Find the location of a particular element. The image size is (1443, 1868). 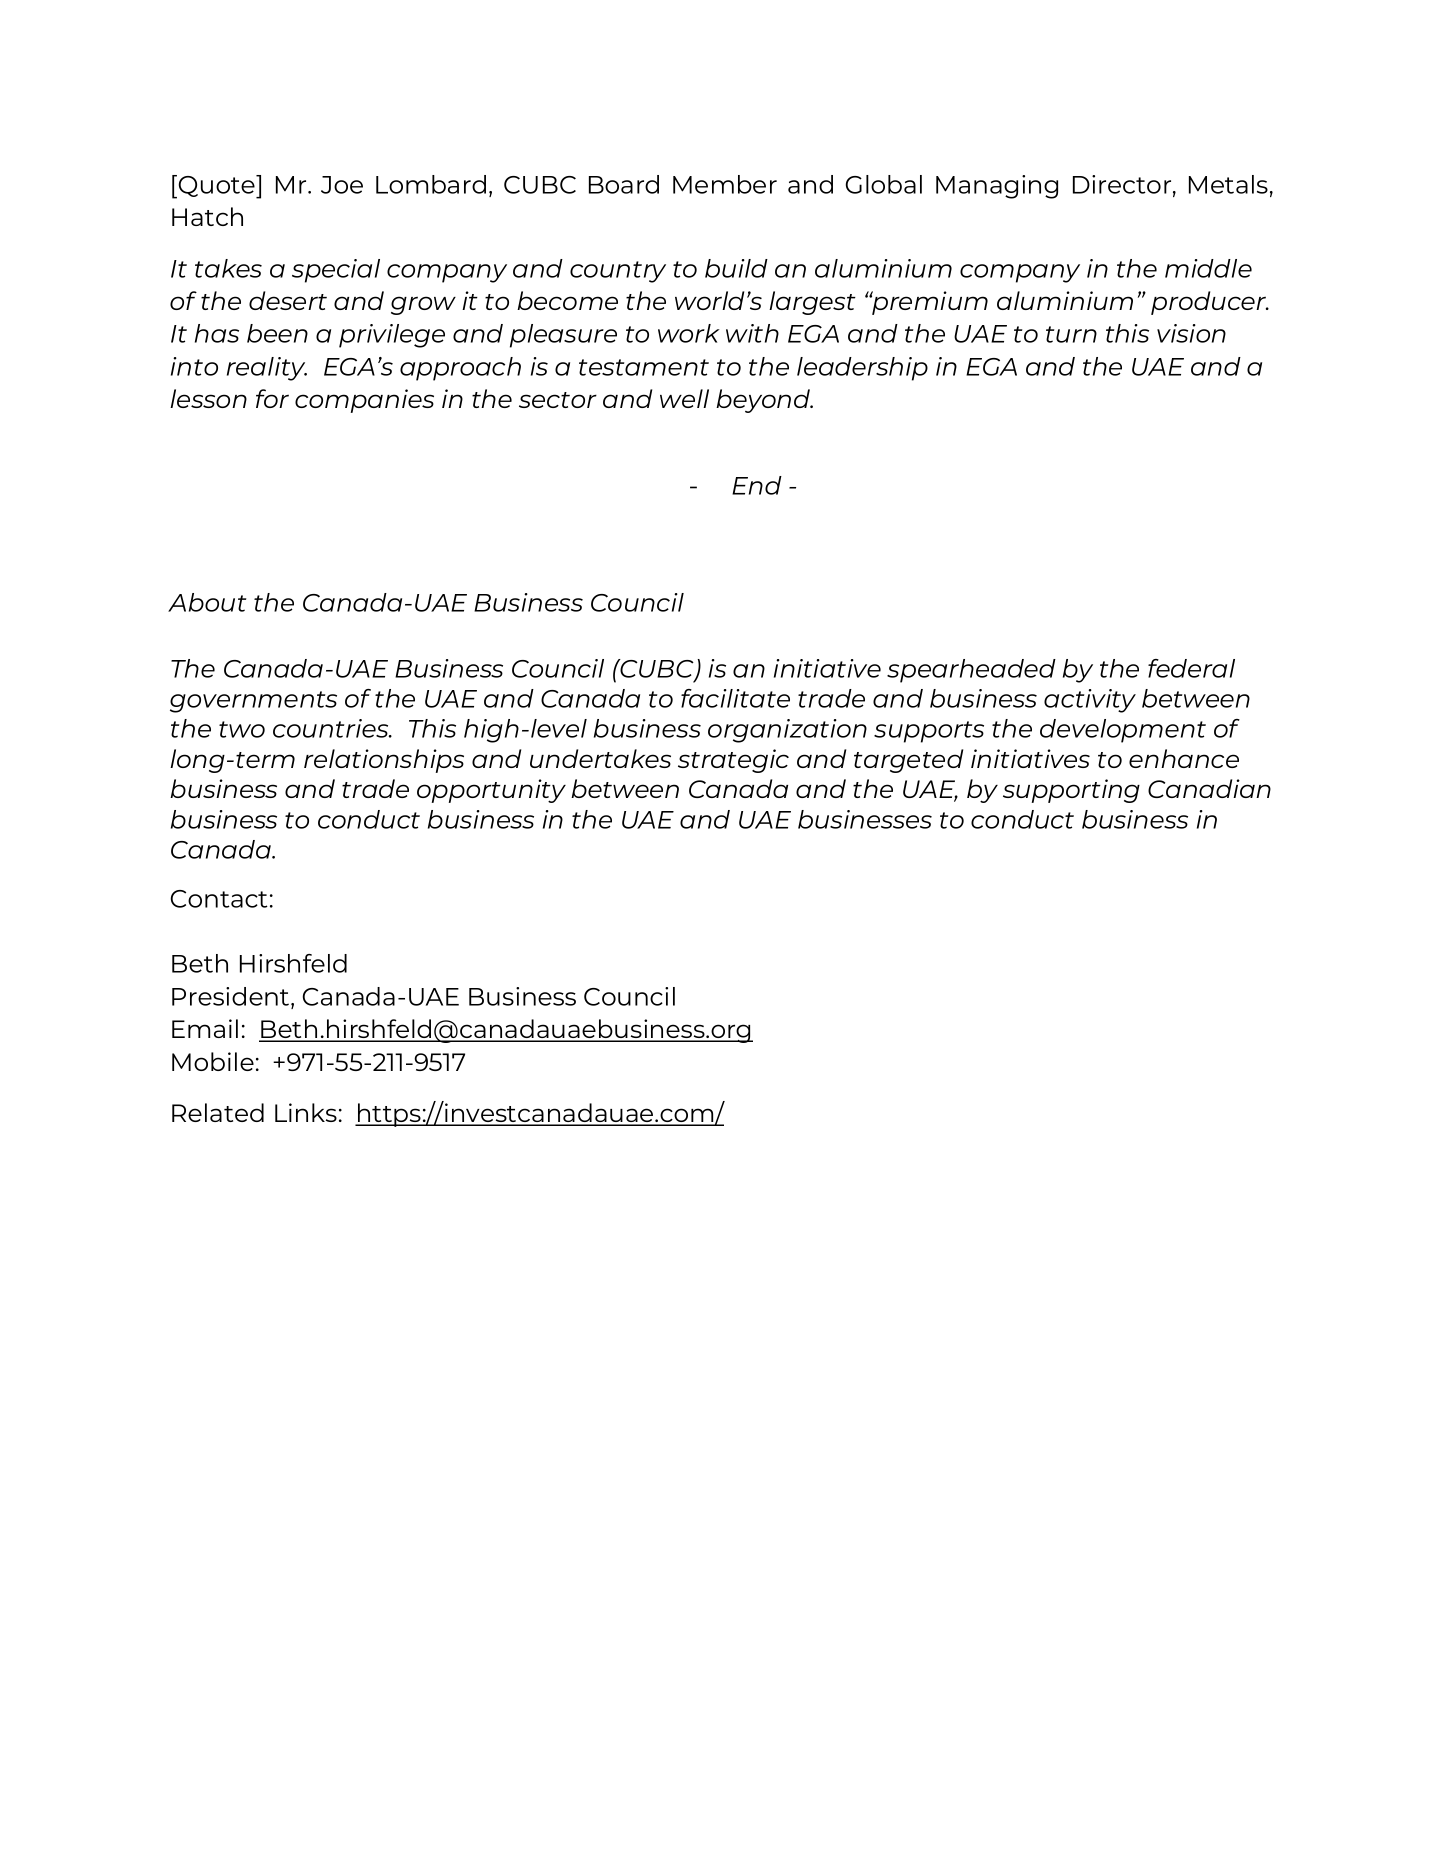

Joe is located at coordinates (342, 185).
